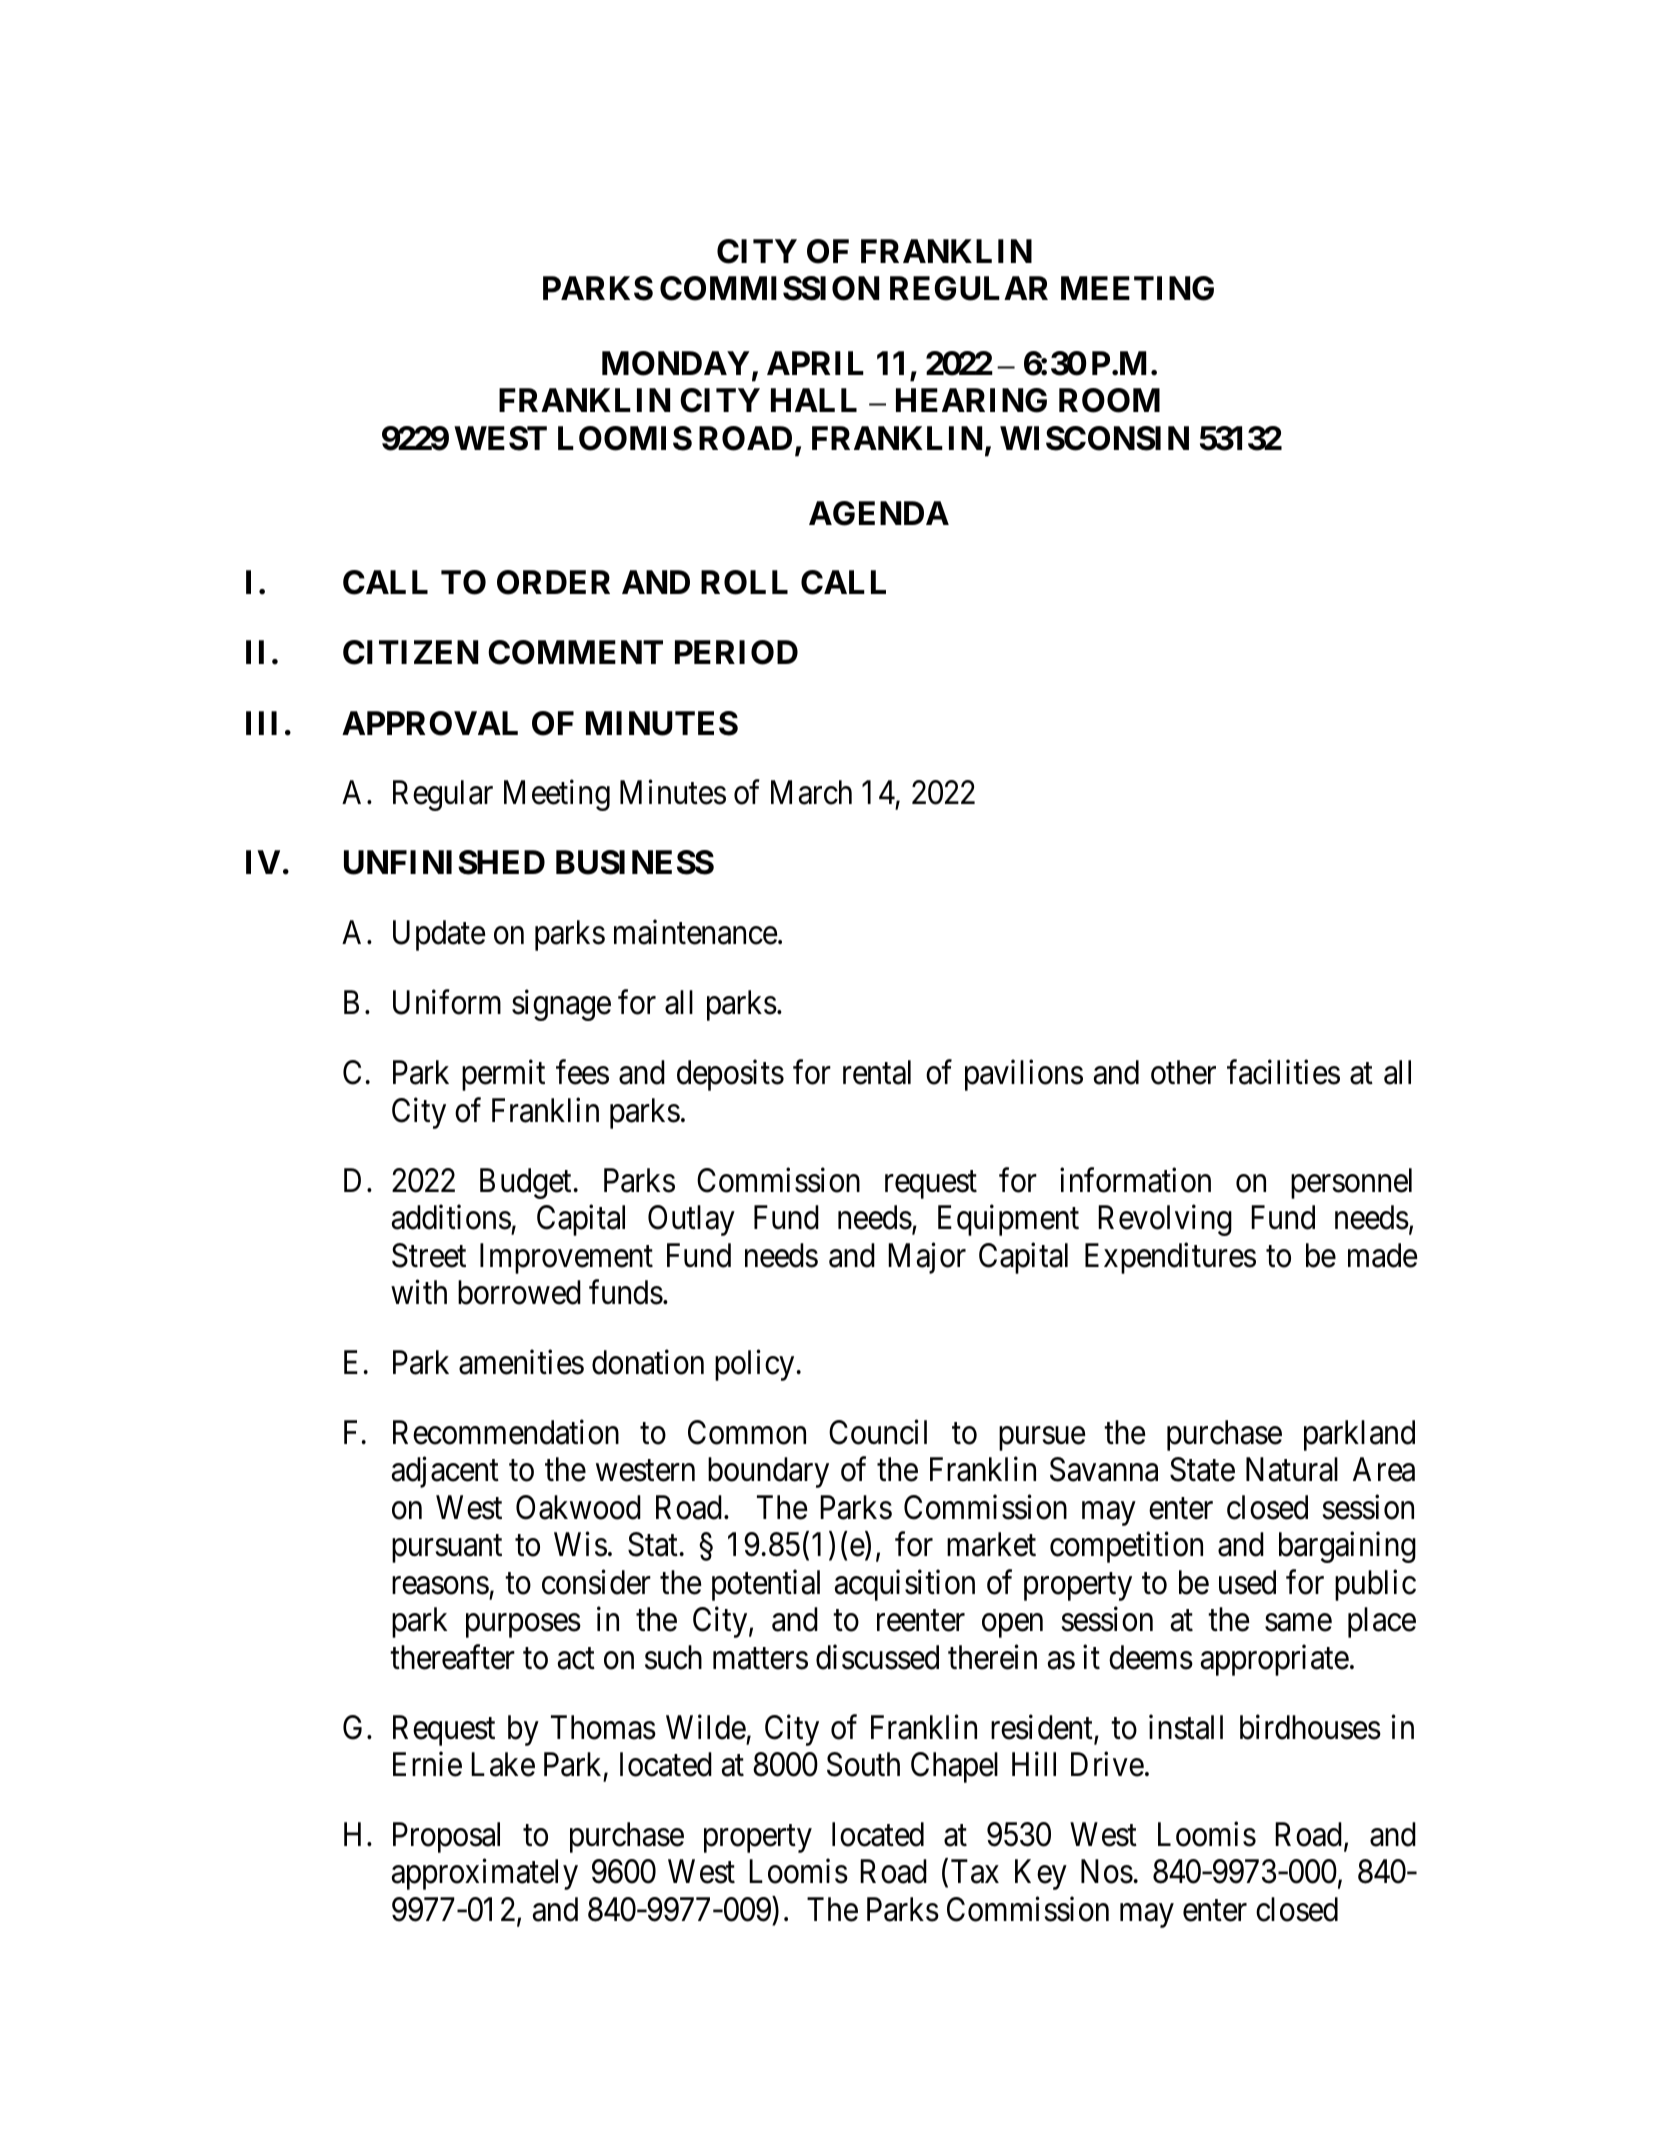 This document has height=2148, width=1660. Describe the element at coordinates (863, 1764) in the document. I see `South` at that location.
